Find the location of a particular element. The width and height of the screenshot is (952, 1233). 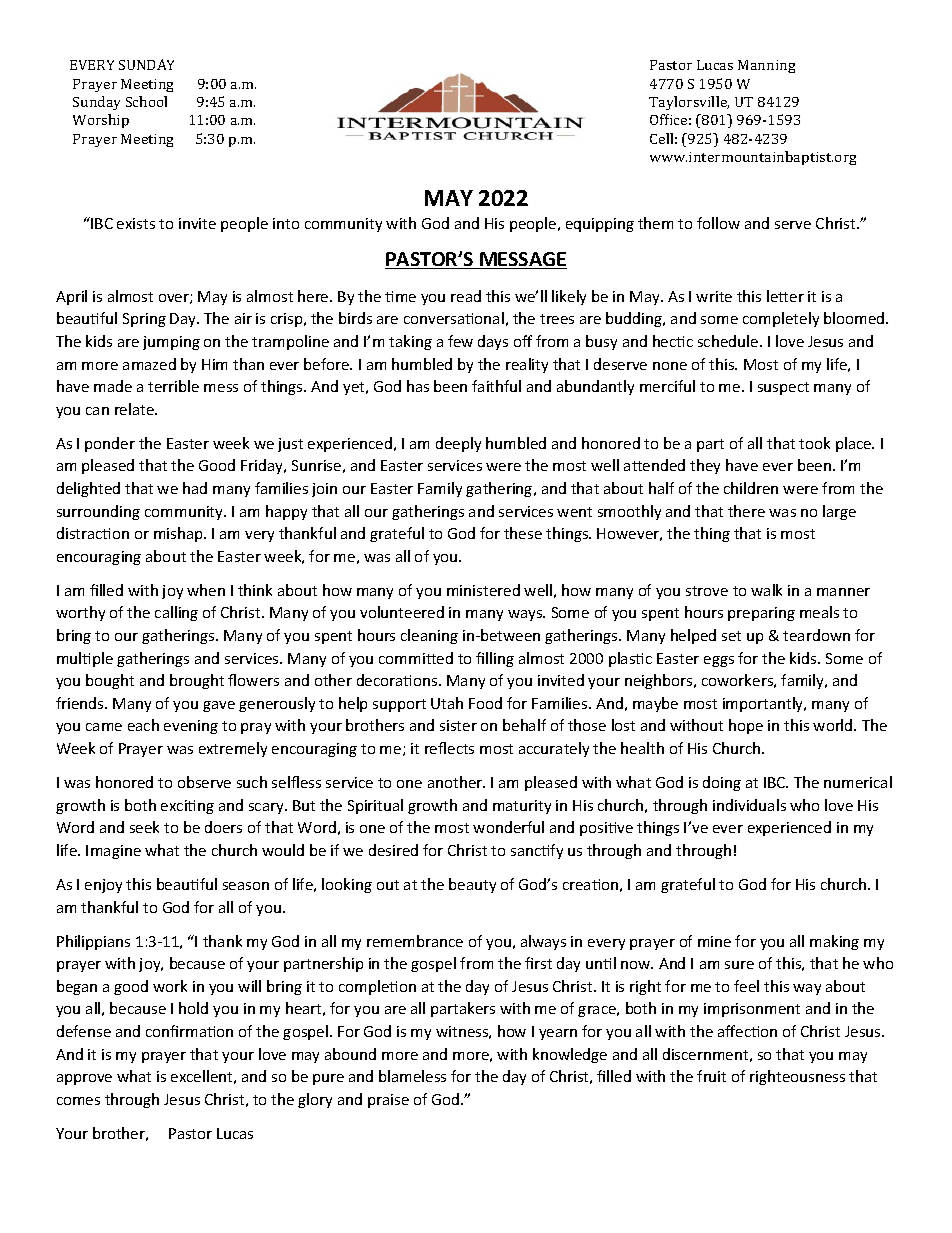

equipping is located at coordinates (600, 225).
